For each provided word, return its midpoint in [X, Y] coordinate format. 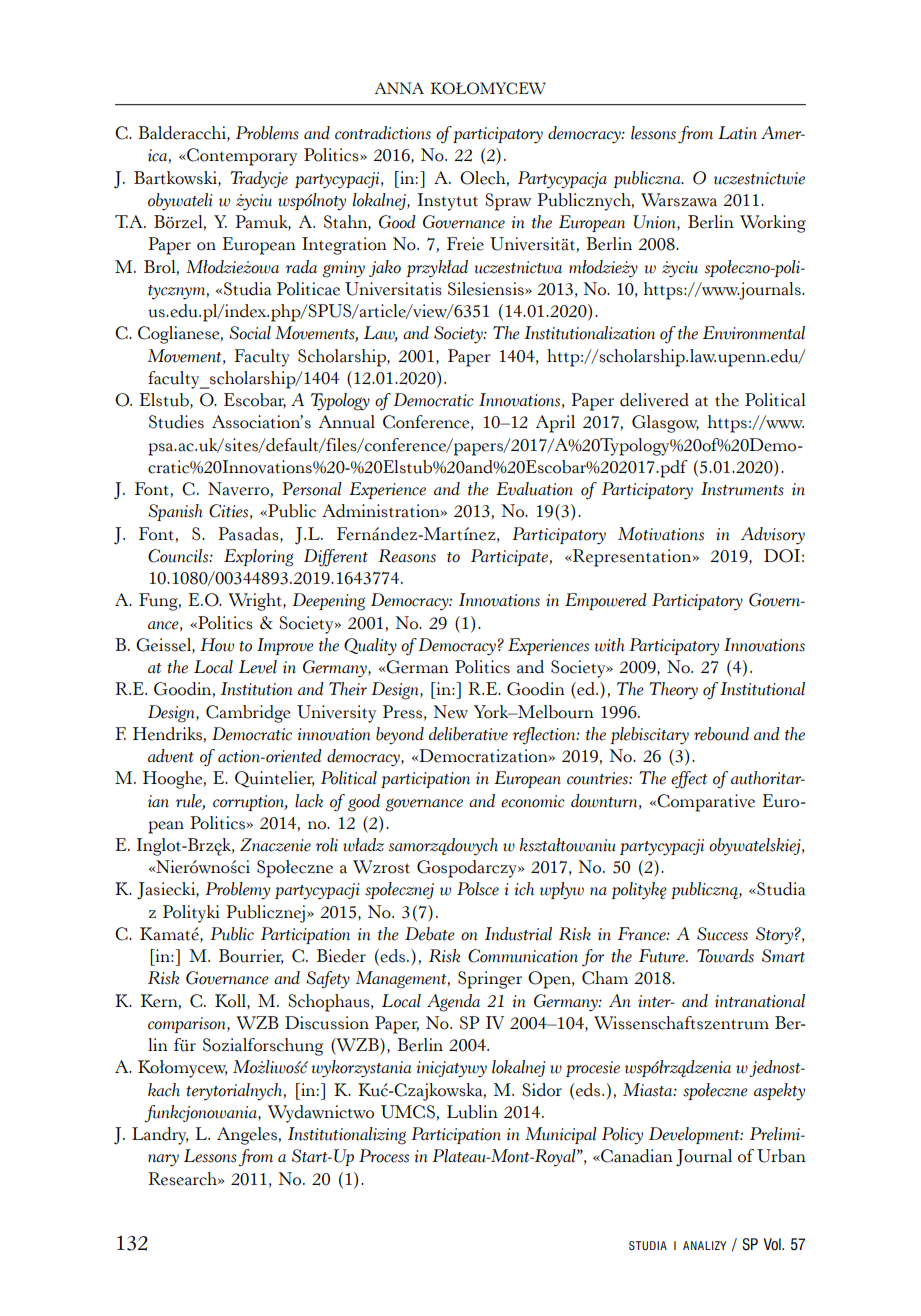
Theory [673, 691]
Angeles [247, 1136]
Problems [267, 133]
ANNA [399, 88]
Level [258, 667]
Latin [737, 133]
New [450, 712]
